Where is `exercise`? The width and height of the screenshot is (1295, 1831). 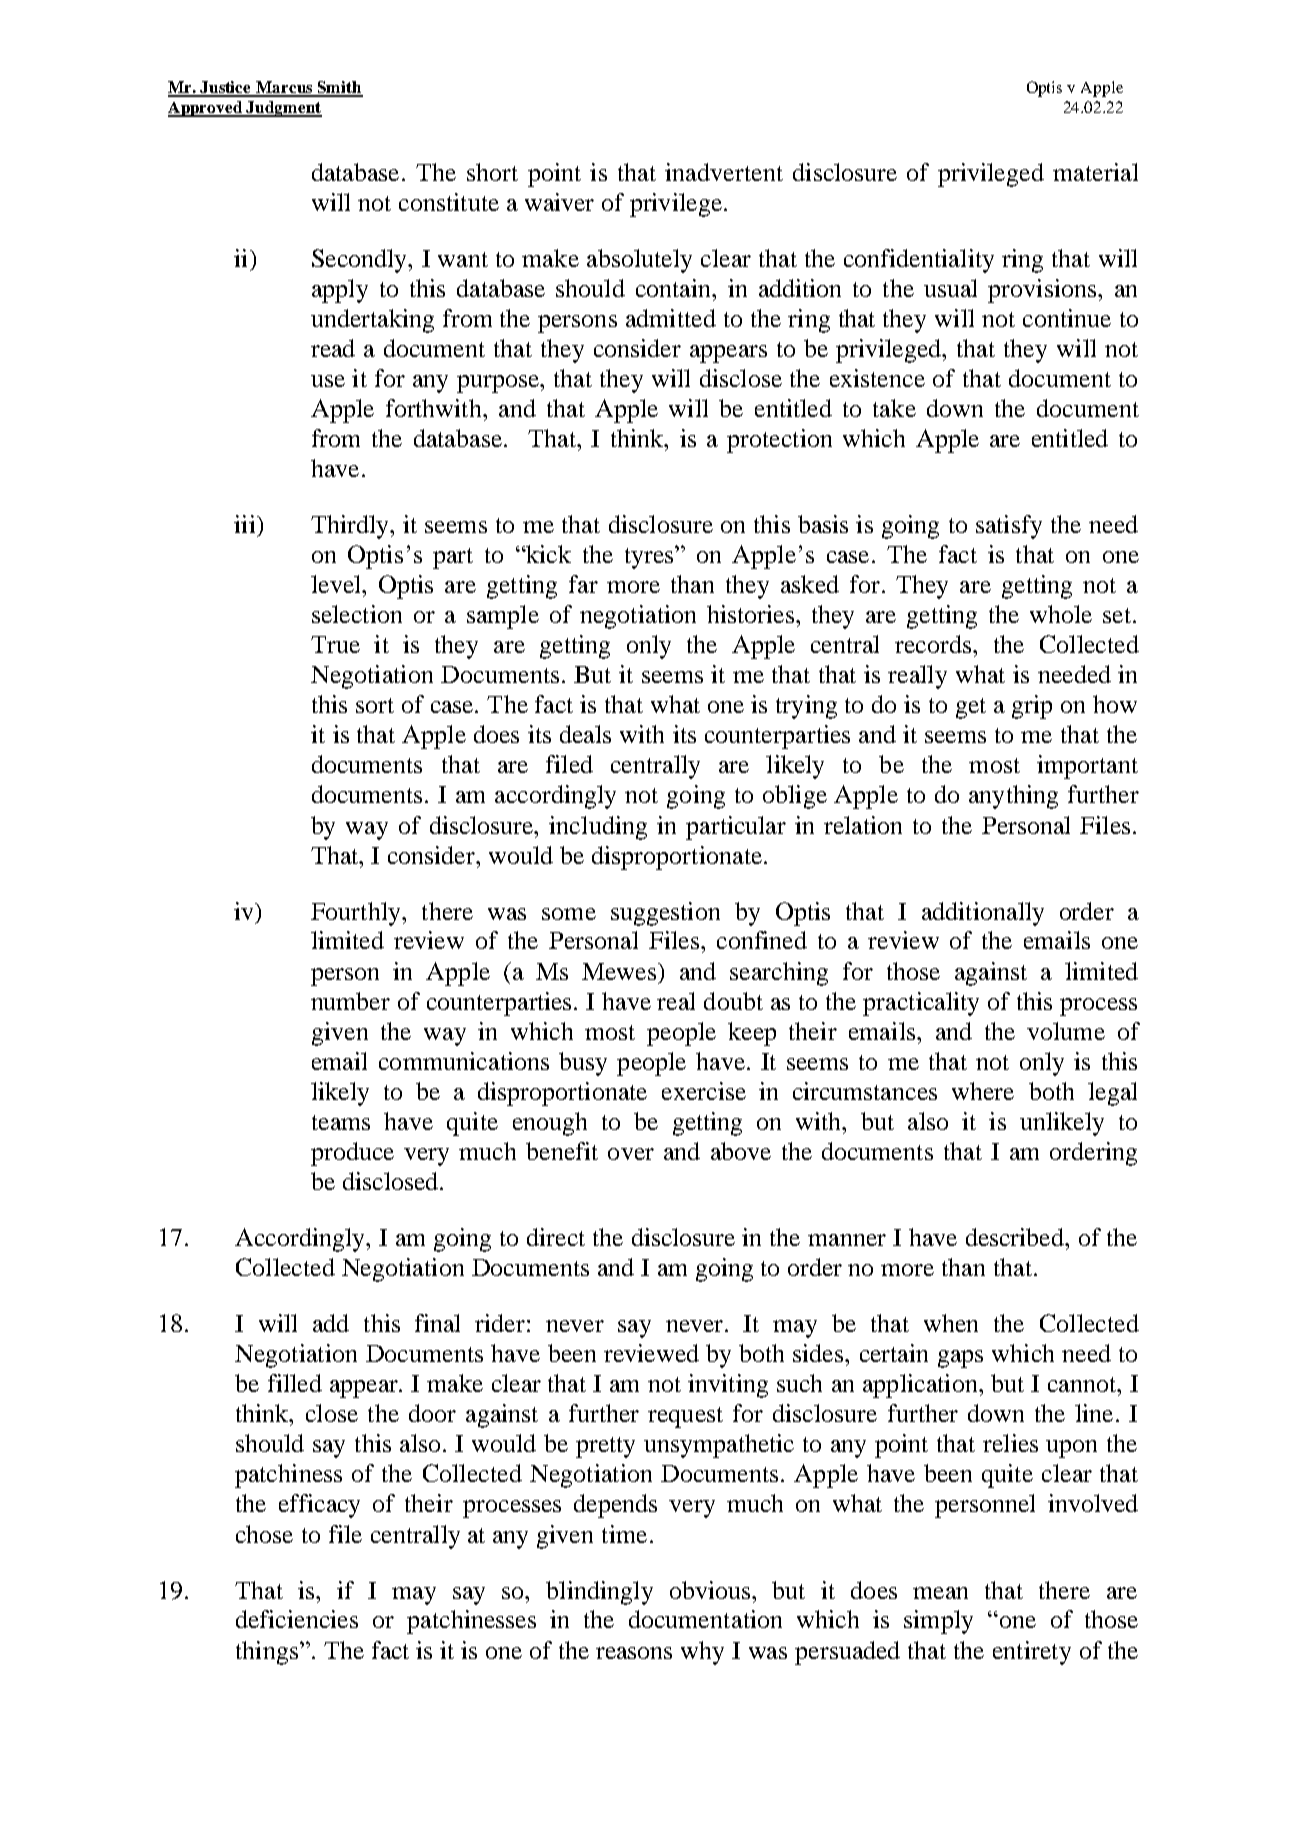
exercise is located at coordinates (704, 1091).
